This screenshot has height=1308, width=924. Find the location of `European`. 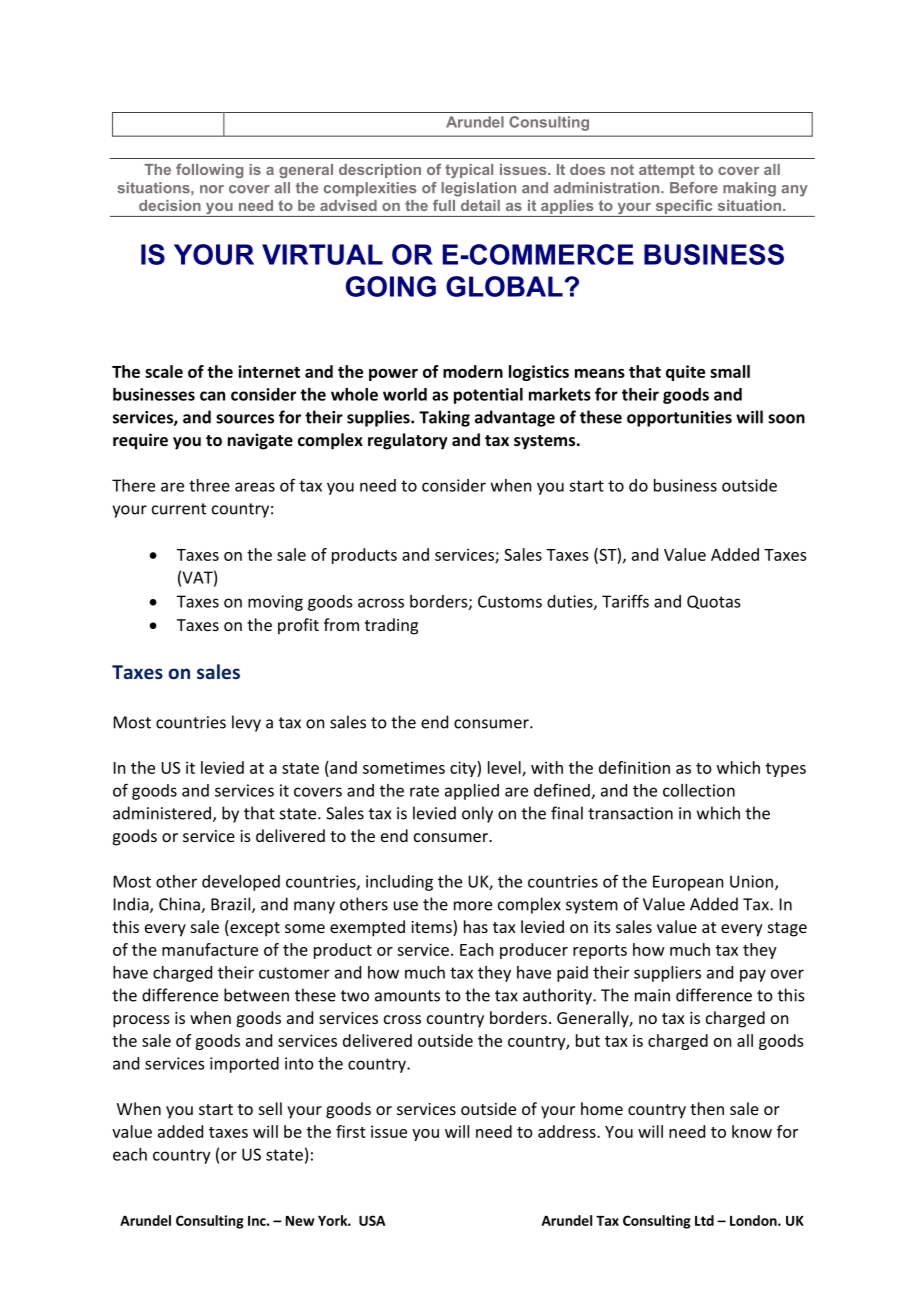

European is located at coordinates (688, 883).
